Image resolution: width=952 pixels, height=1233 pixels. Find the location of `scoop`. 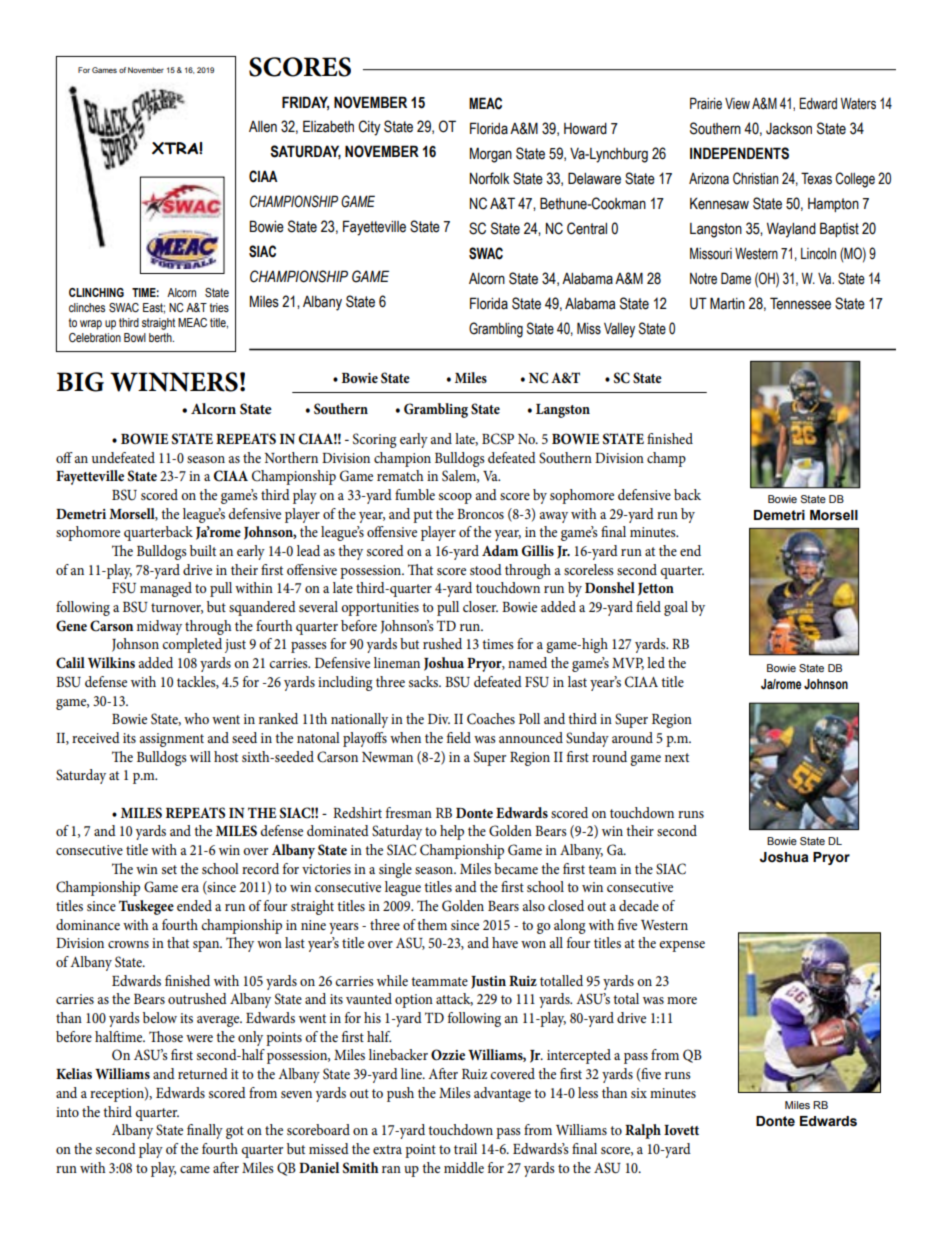

scoop is located at coordinates (455, 498).
